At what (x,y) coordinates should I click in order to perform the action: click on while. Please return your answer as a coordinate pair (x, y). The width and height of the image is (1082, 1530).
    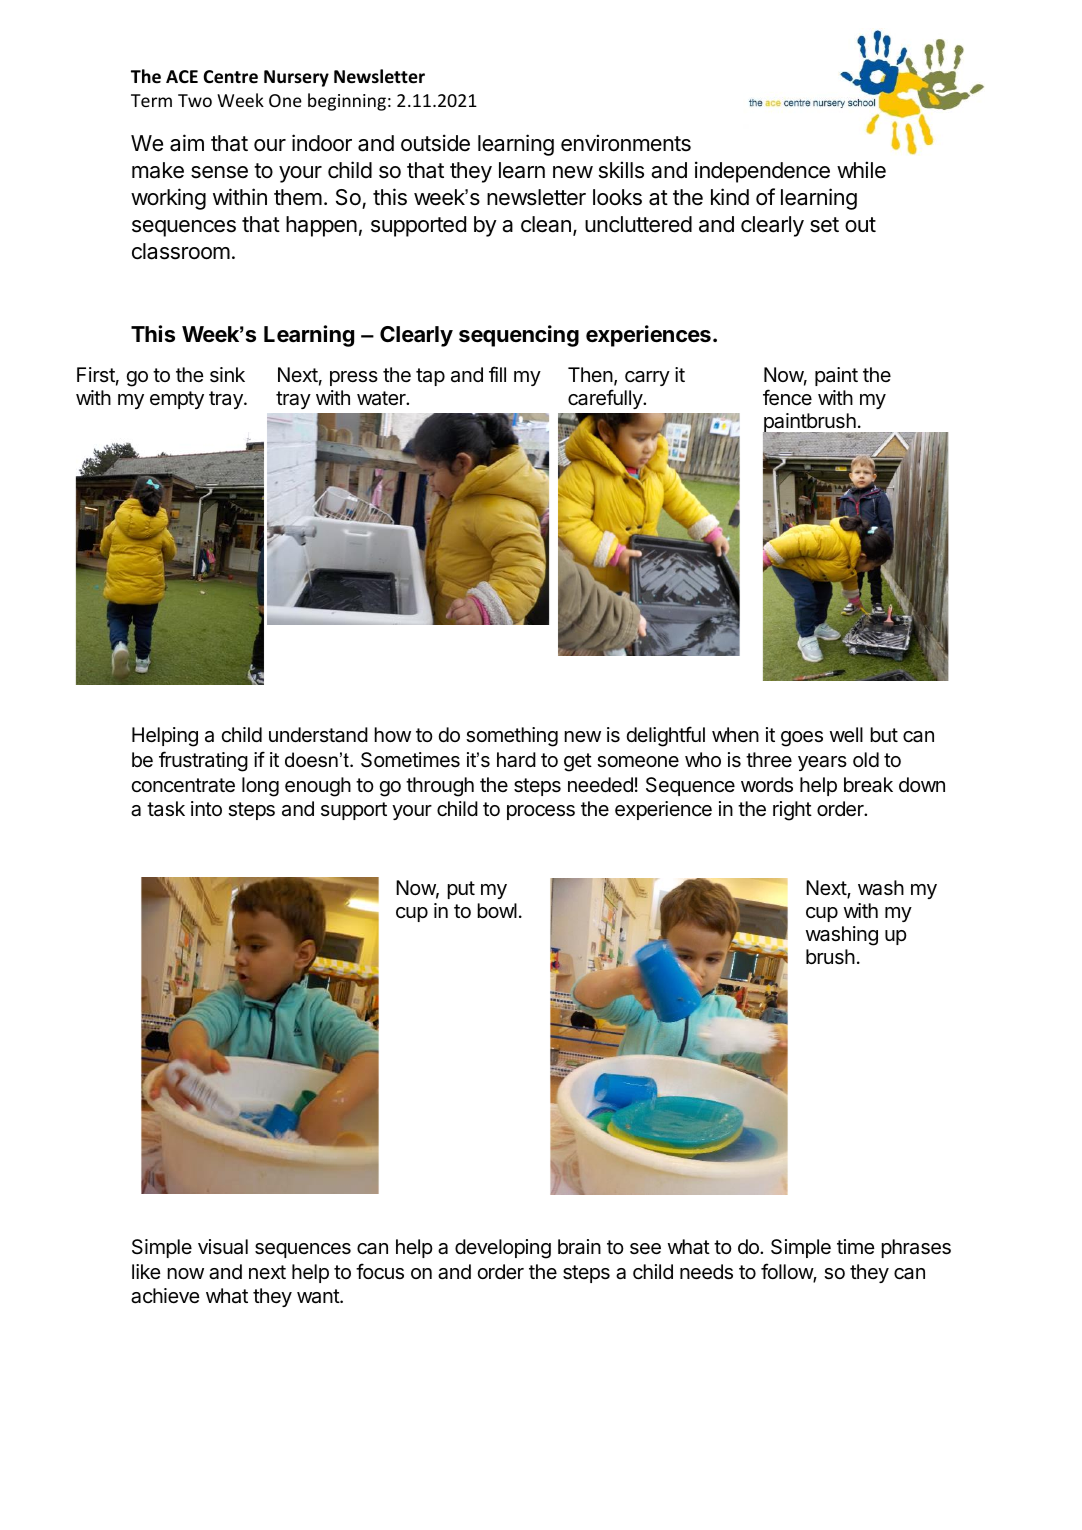
    Looking at the image, I should click on (861, 170).
